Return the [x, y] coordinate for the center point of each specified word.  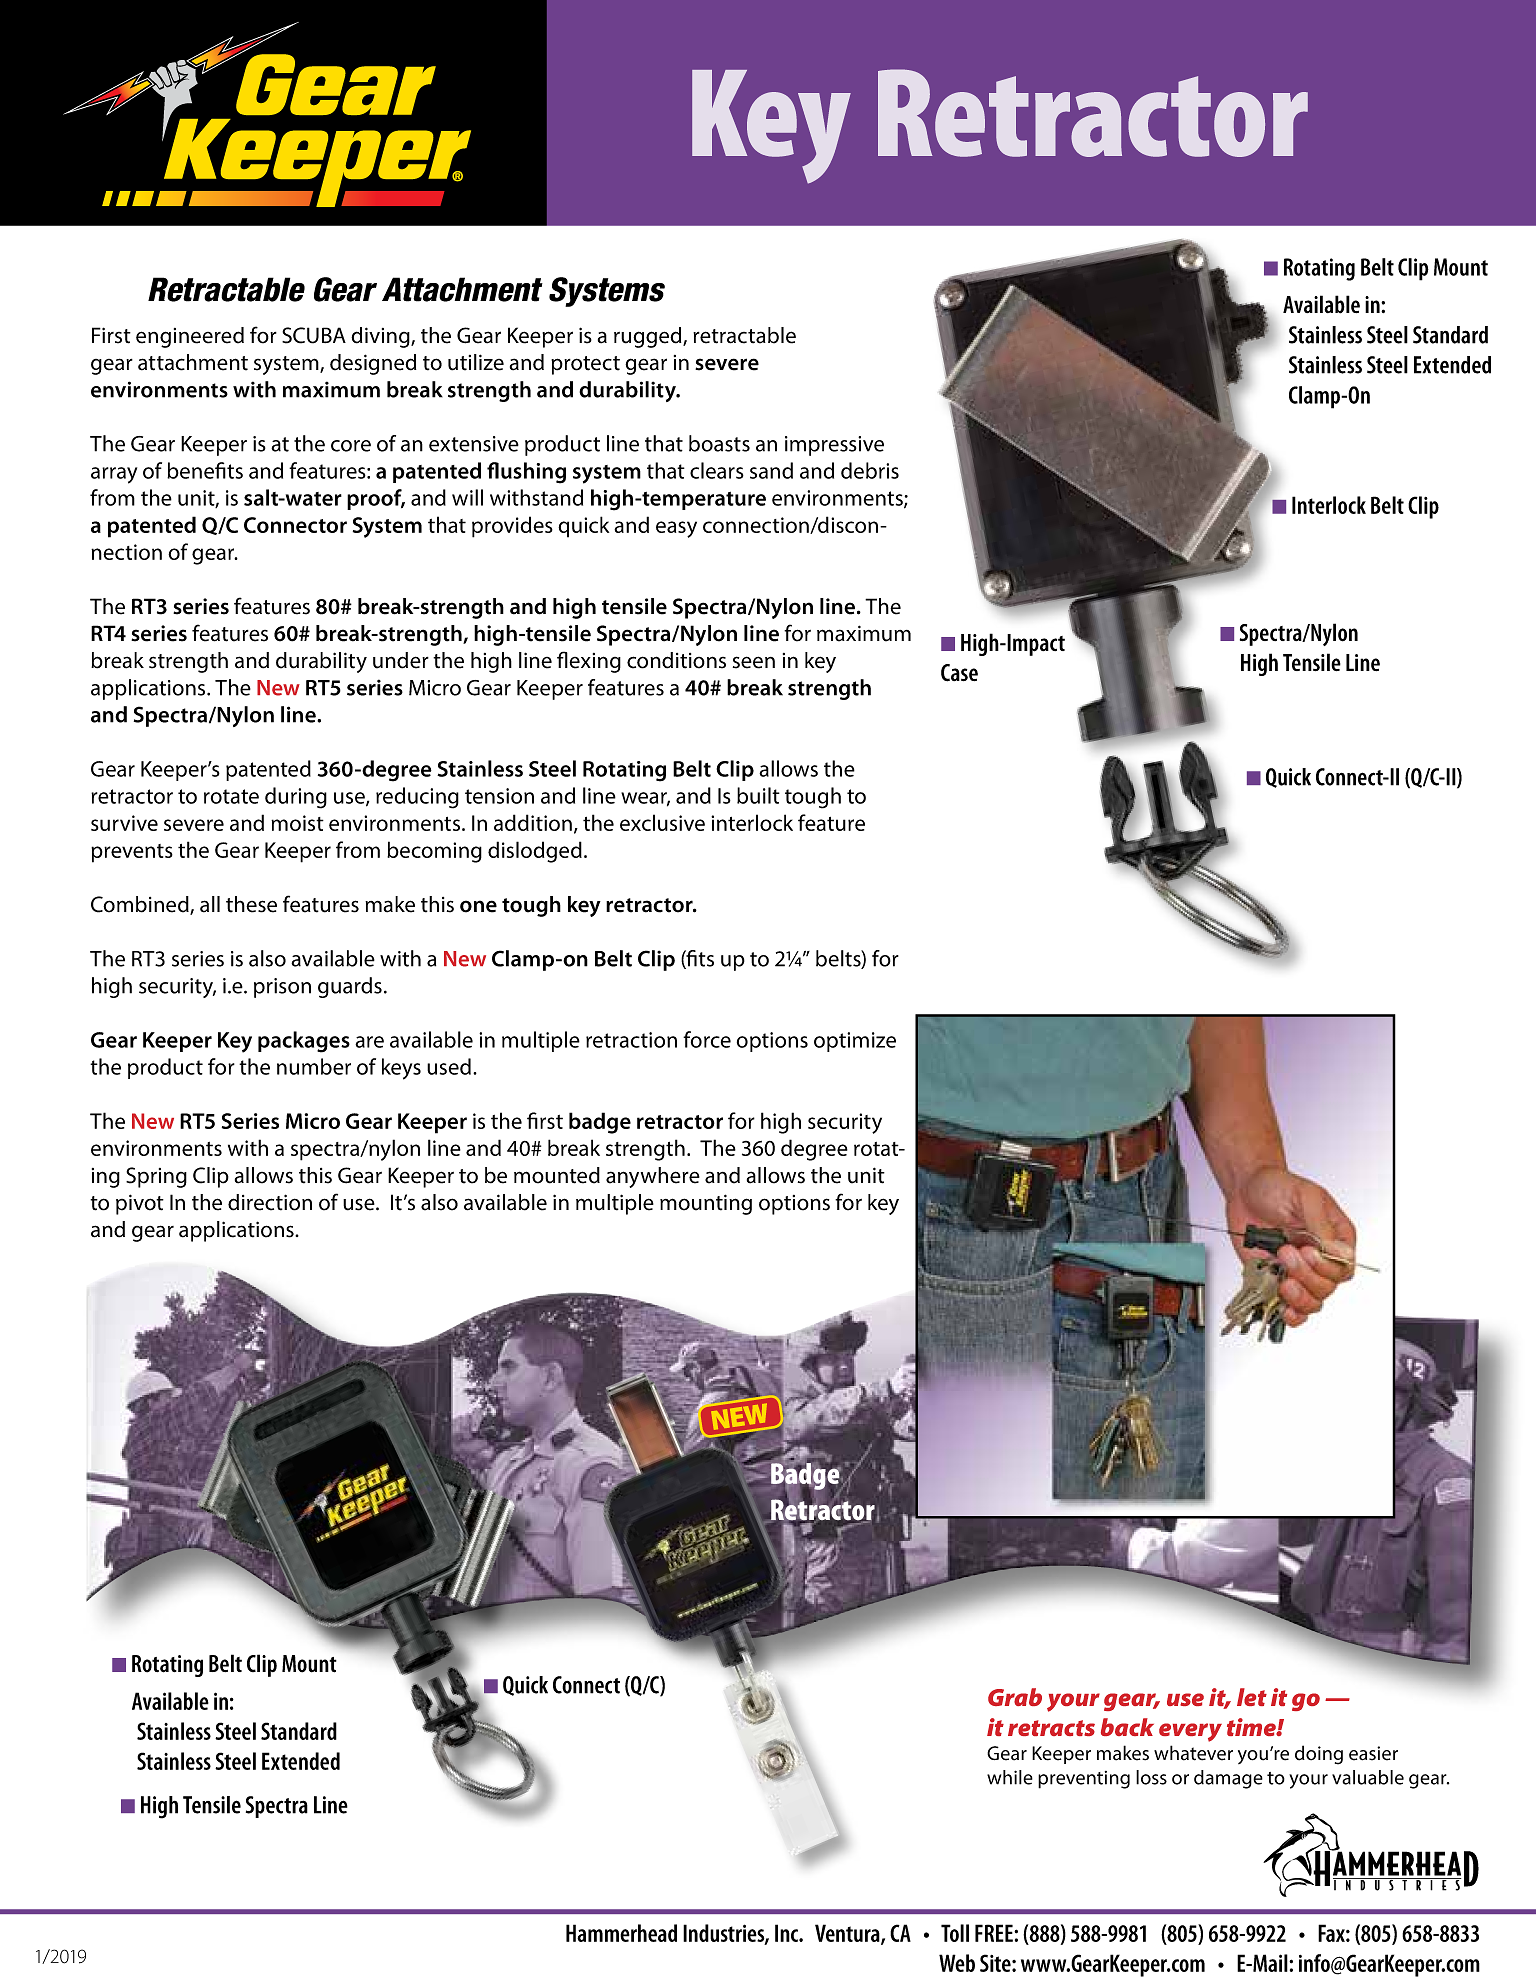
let [1252, 1697]
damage [1228, 1779]
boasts [719, 443]
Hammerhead [621, 1933]
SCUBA [314, 335]
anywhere [653, 1177]
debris [870, 470]
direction [270, 1202]
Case [959, 673]
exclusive [662, 822]
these [251, 904]
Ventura [848, 1934]
